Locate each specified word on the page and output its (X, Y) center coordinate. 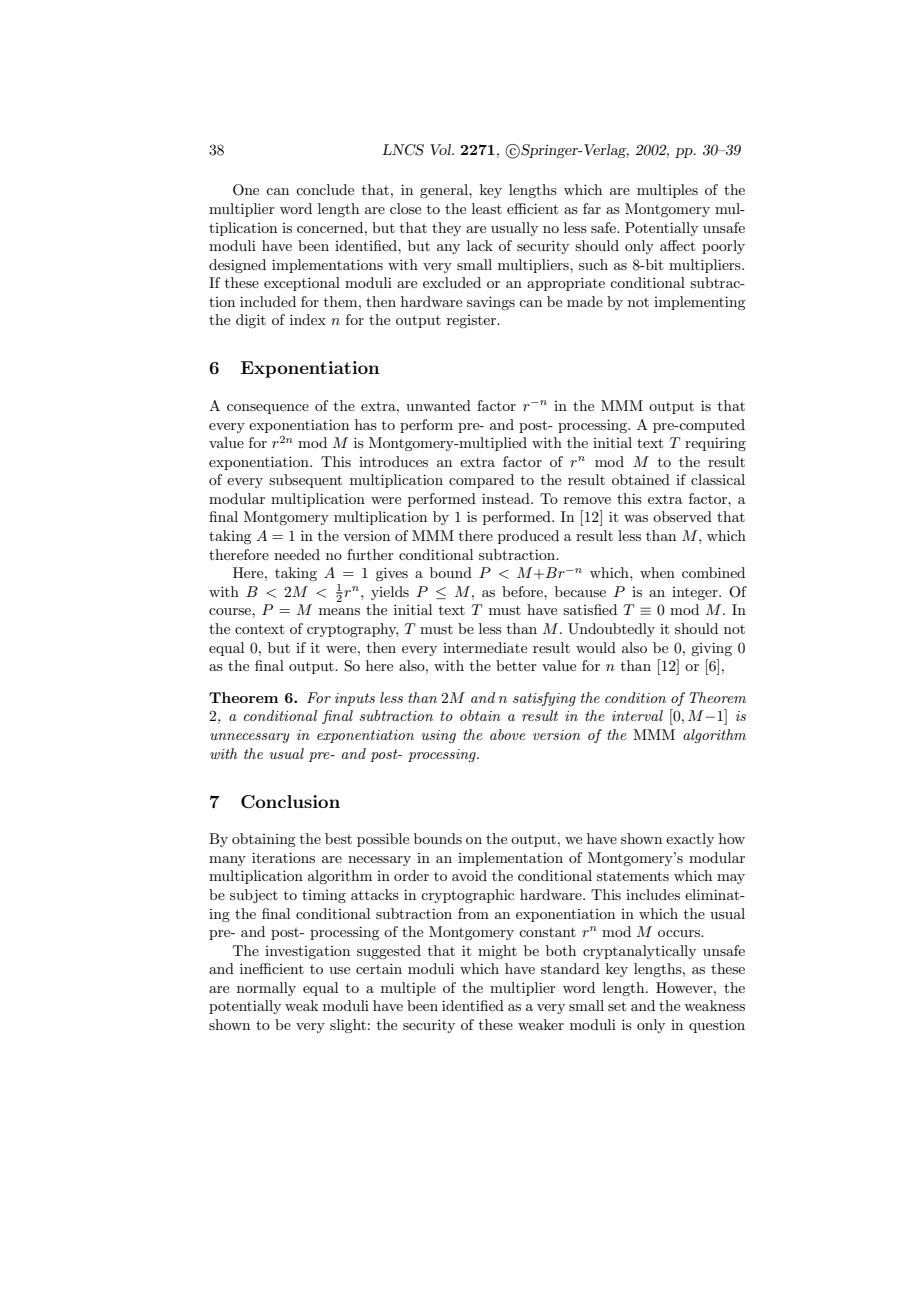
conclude (325, 189)
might (497, 952)
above (508, 734)
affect (677, 245)
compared (481, 481)
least (487, 208)
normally (266, 989)
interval (637, 715)
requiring (715, 444)
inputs (355, 699)
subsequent (305, 481)
